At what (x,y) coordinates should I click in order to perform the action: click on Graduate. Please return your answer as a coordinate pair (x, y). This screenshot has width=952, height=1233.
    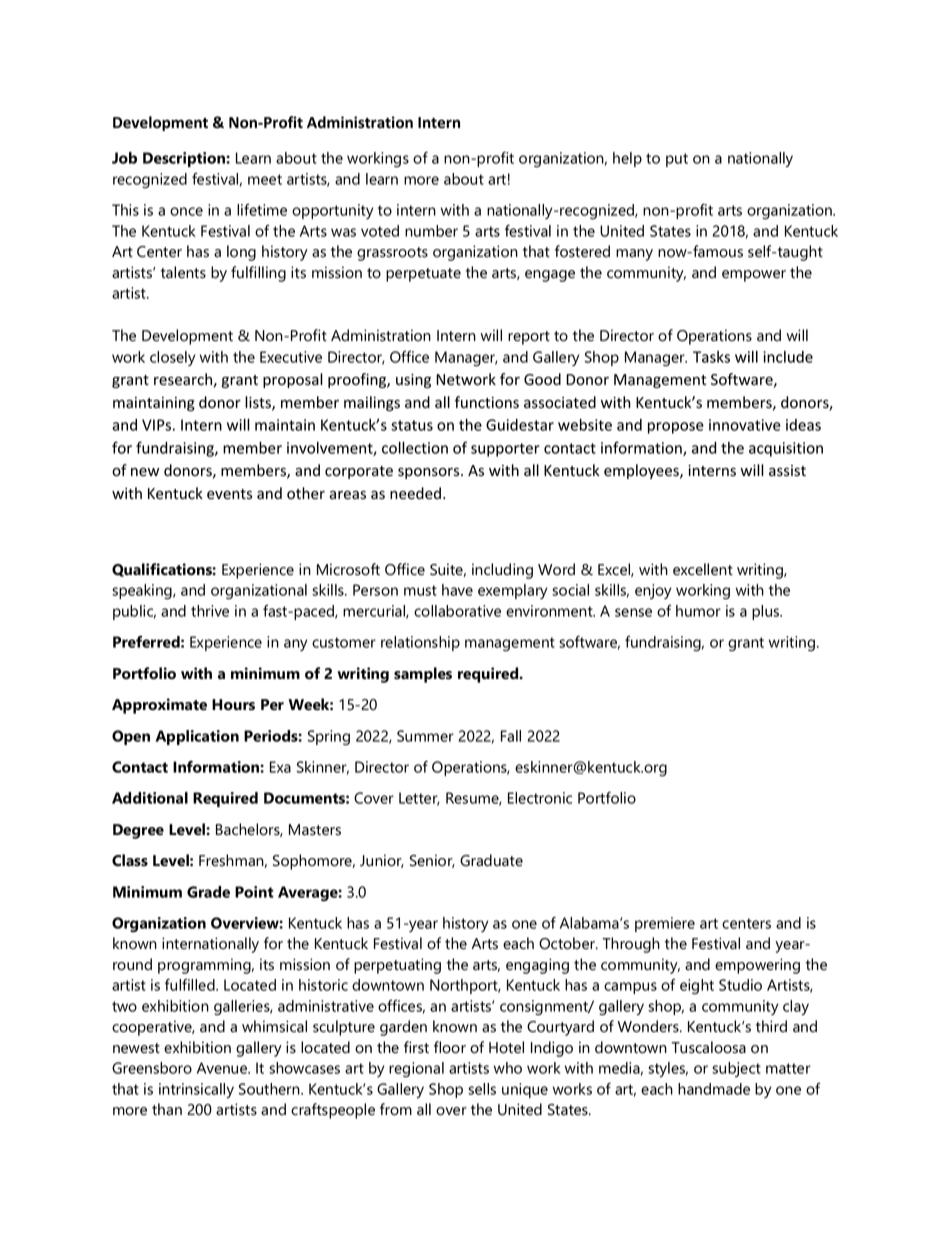
    Looking at the image, I should click on (491, 860).
